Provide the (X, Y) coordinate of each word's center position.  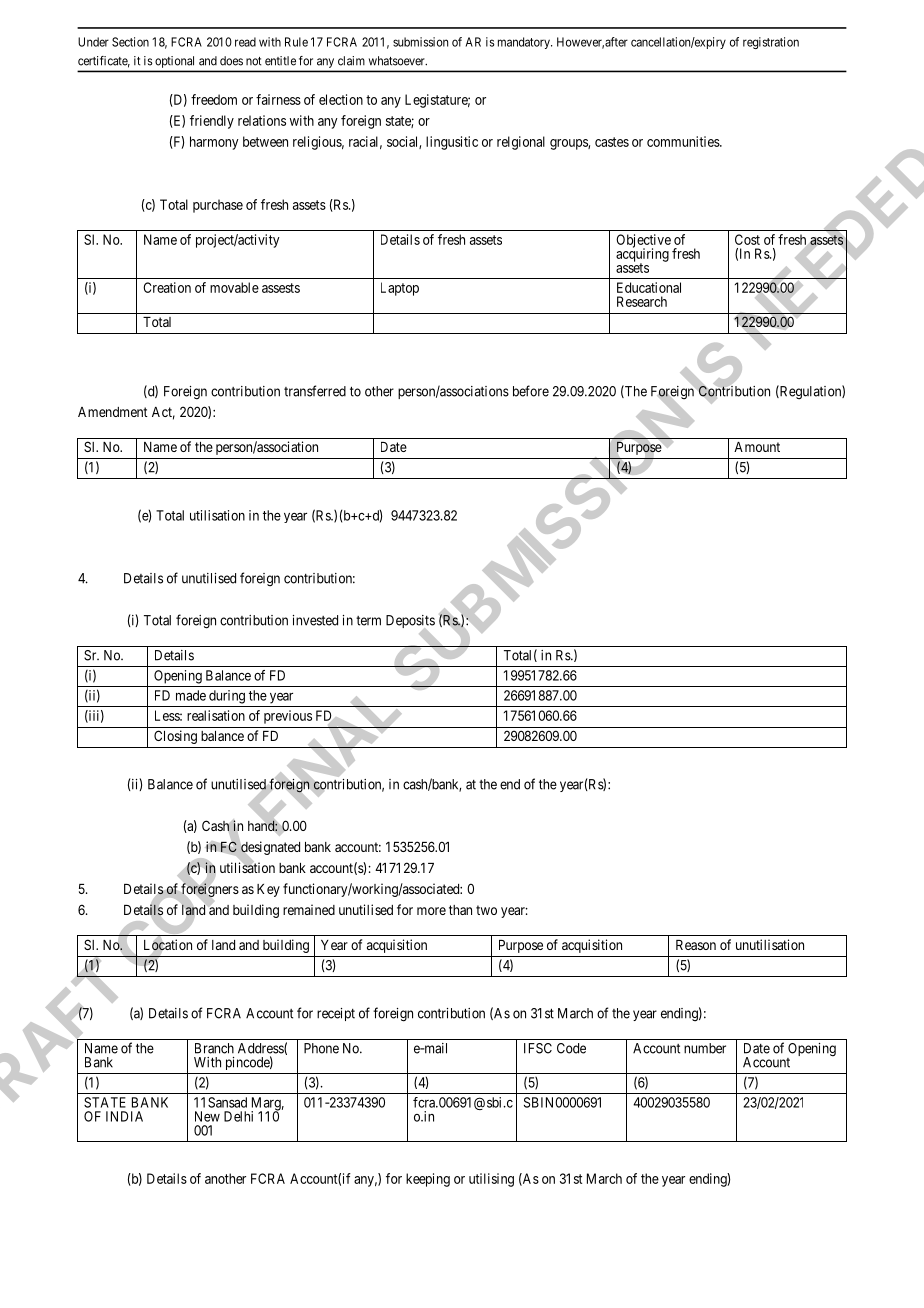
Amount (757, 447)
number (705, 1048)
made (191, 695)
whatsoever (398, 61)
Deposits (410, 623)
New (207, 1116)
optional (174, 62)
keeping (428, 1180)
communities (684, 141)
